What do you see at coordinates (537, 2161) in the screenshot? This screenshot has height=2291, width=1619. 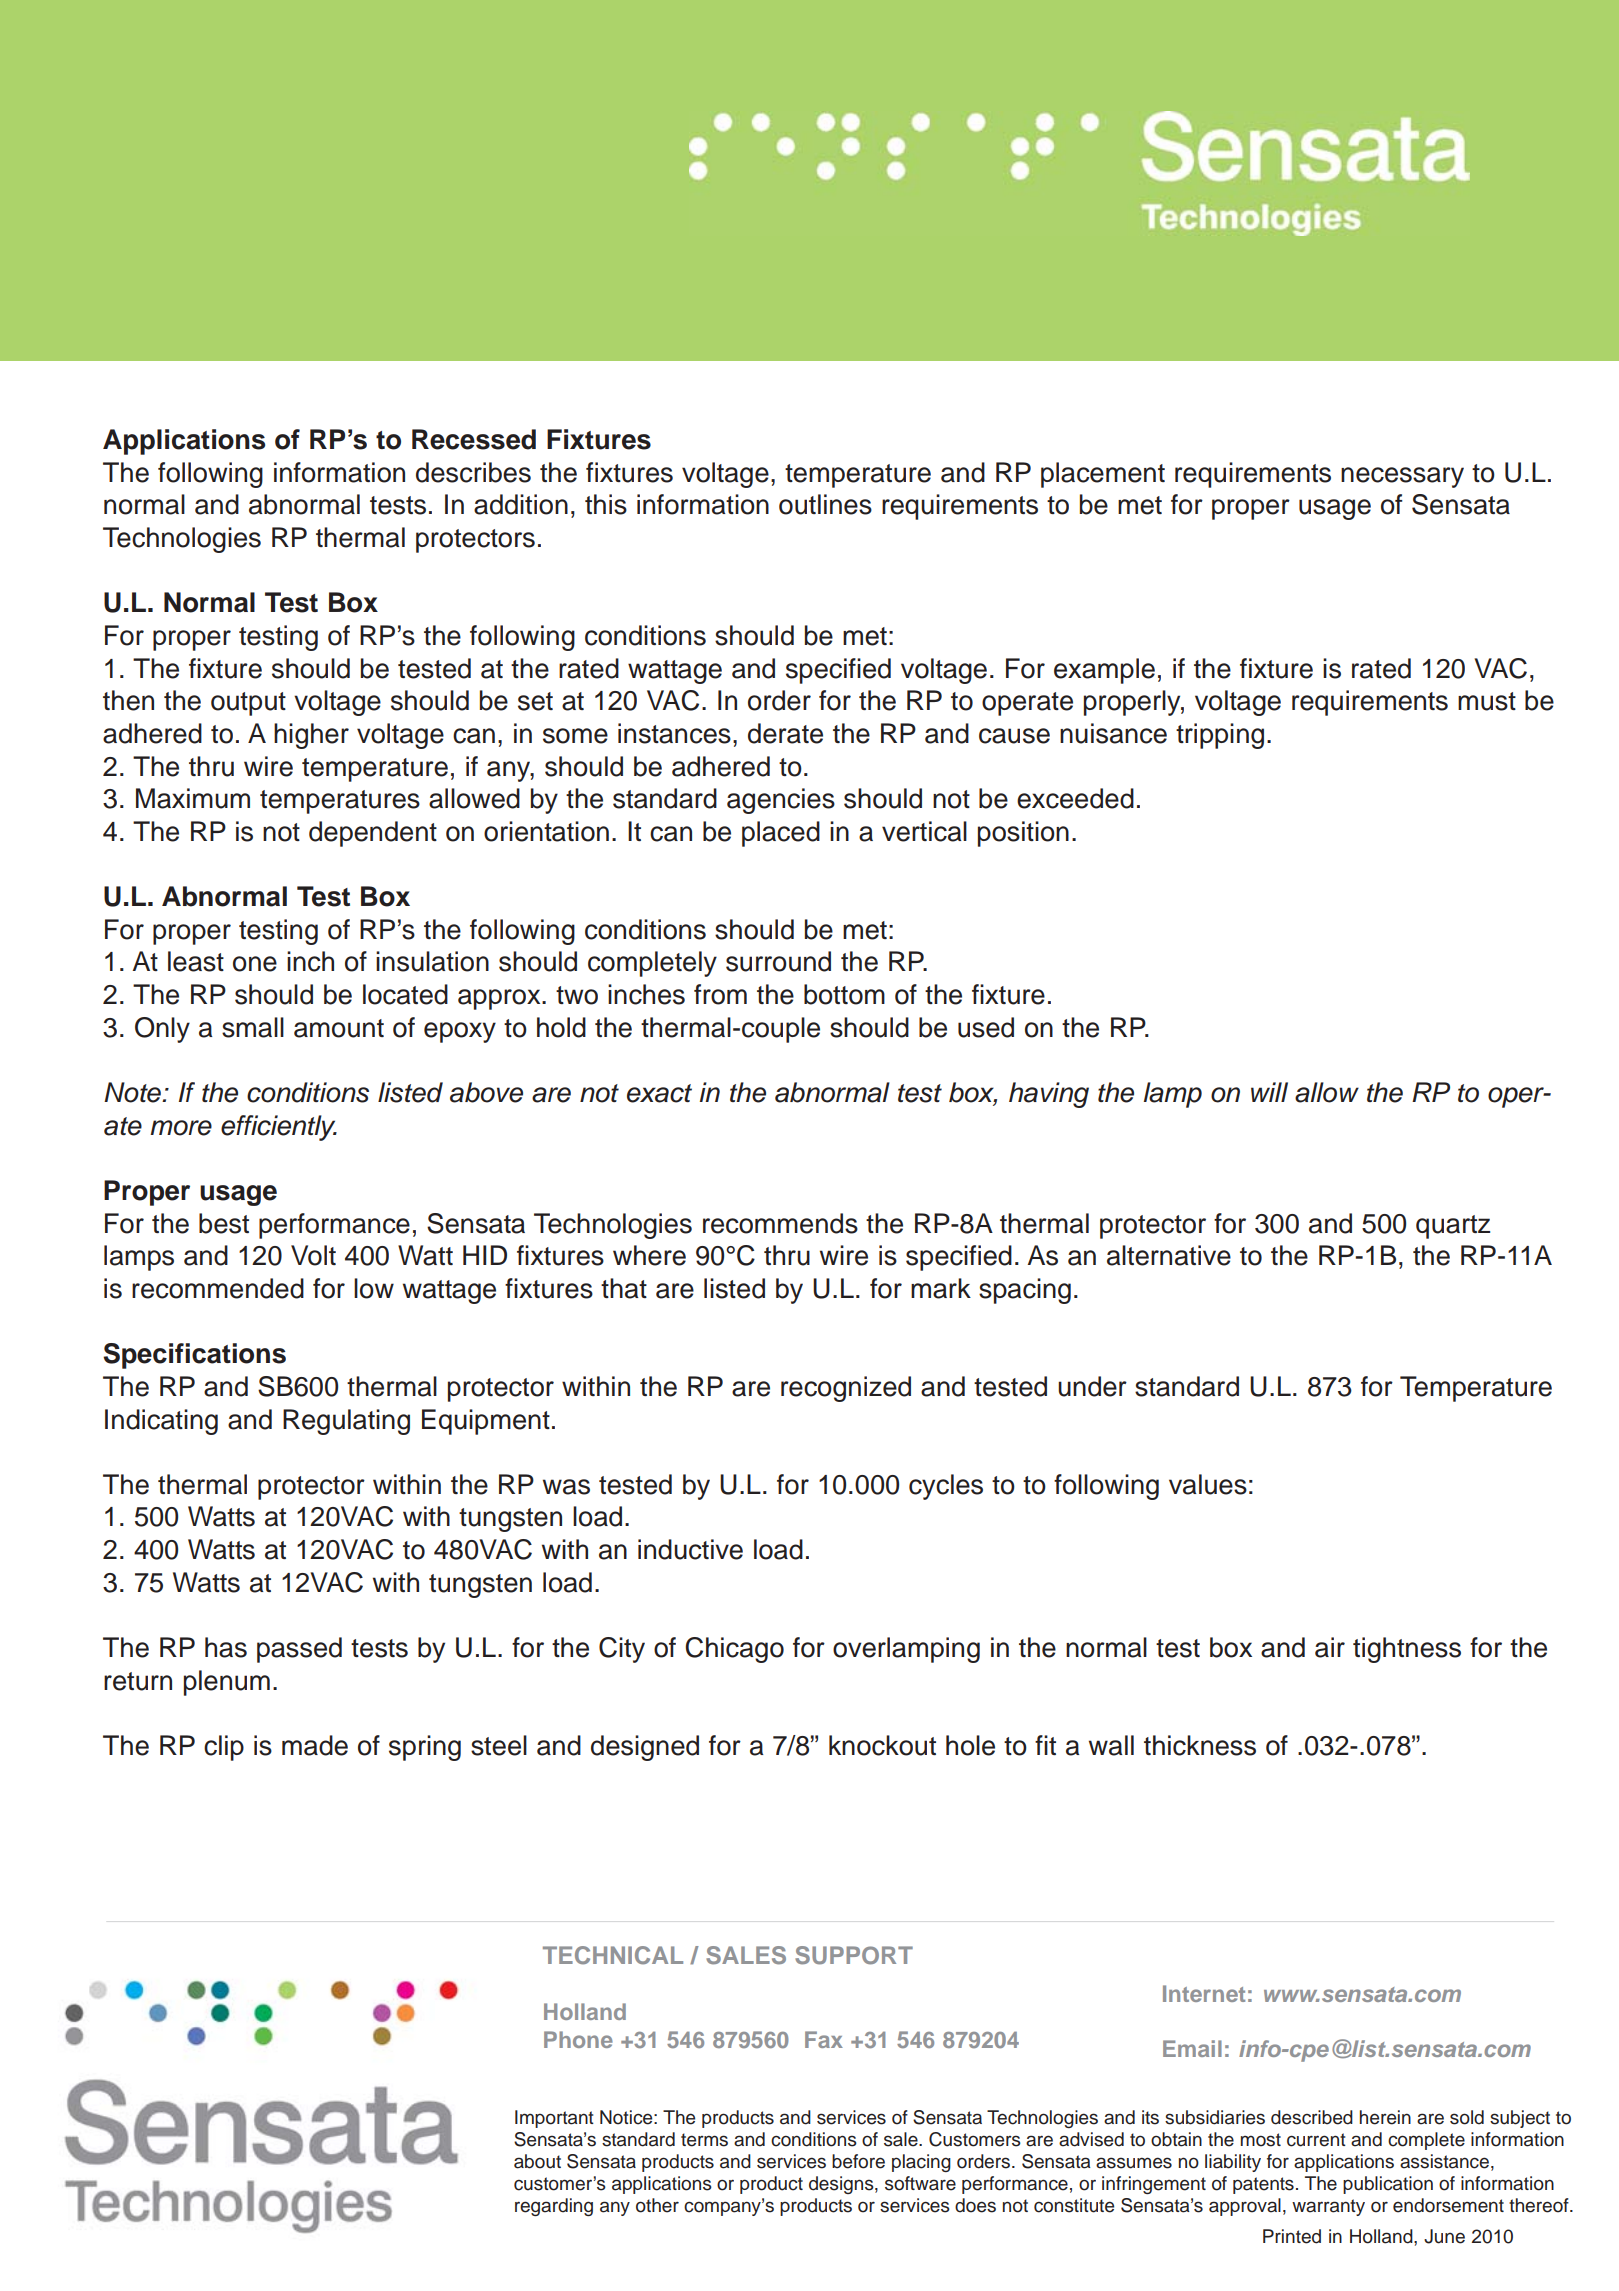 I see `about` at bounding box center [537, 2161].
